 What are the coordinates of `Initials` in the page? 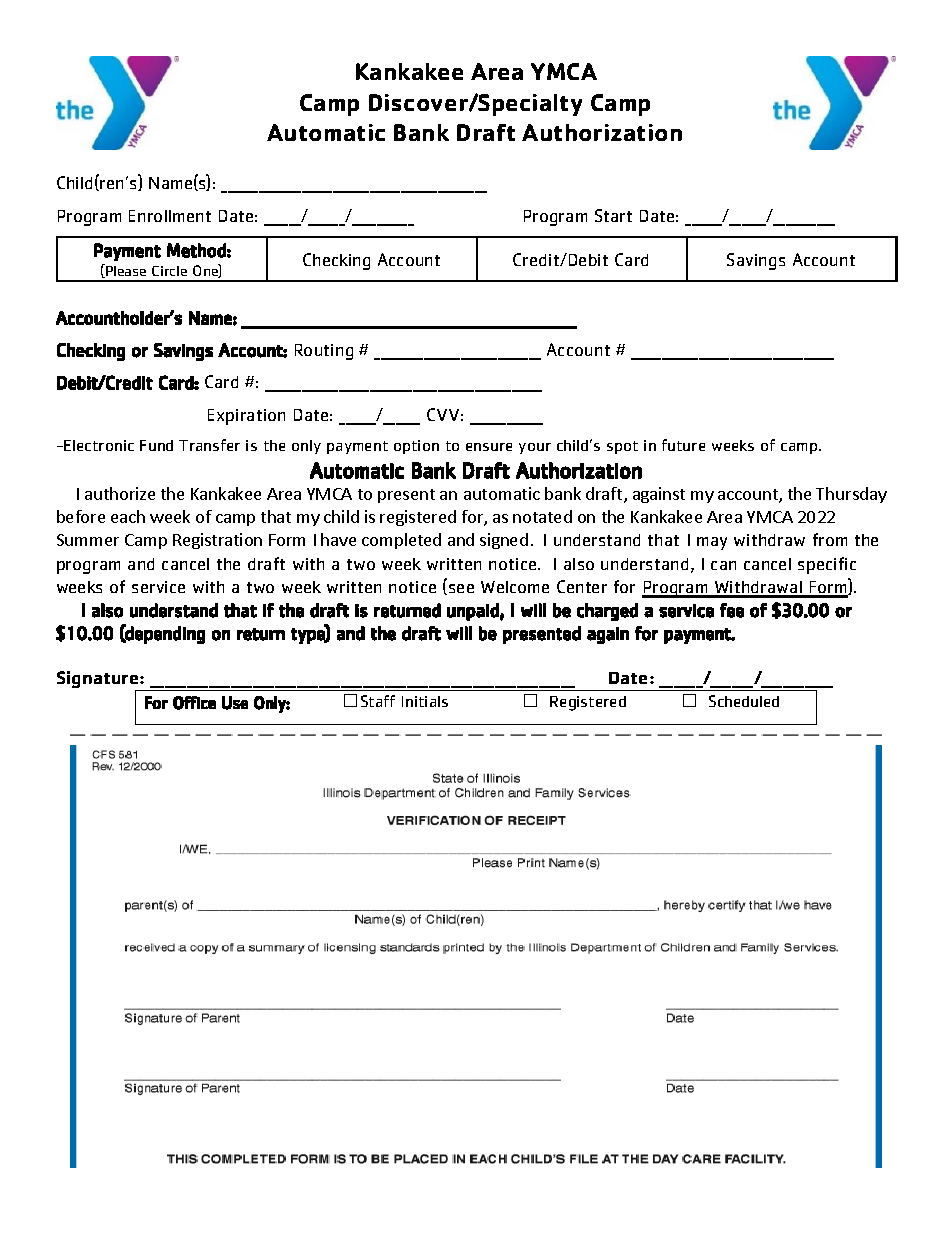 It's located at (425, 701).
